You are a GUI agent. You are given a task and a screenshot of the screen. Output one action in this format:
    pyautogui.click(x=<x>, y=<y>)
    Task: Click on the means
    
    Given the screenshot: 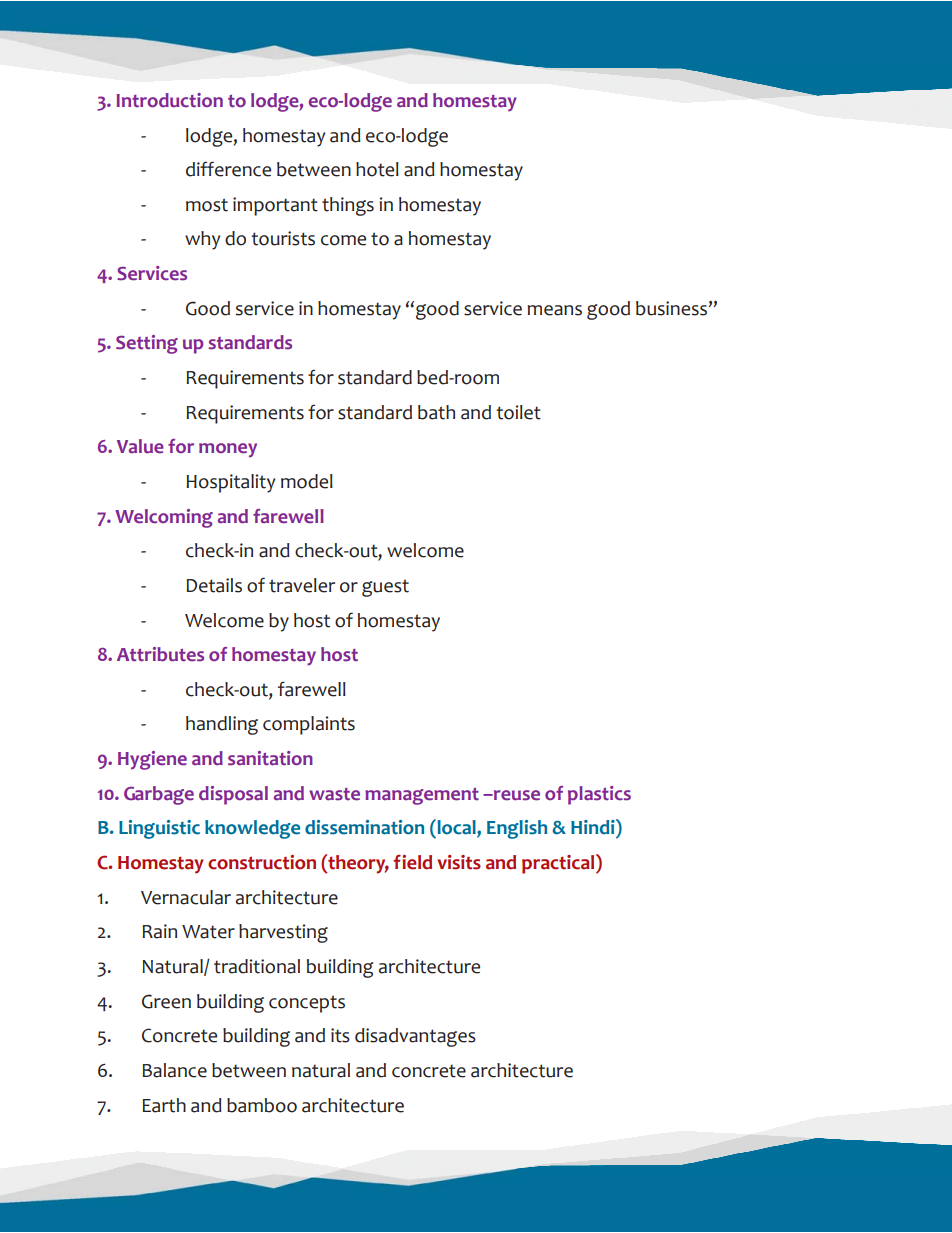 What is the action you would take?
    pyautogui.click(x=554, y=310)
